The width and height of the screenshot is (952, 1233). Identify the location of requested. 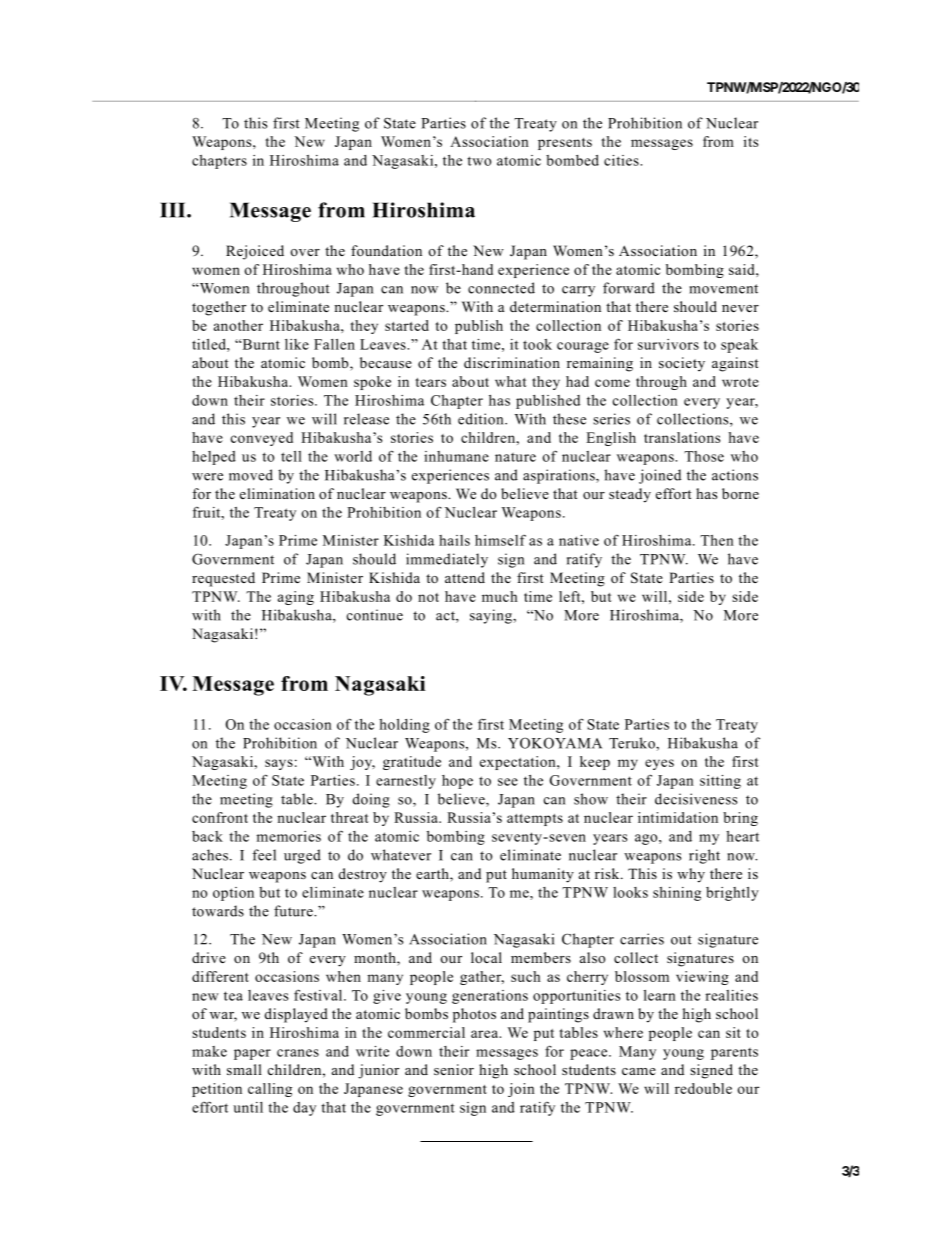
(223, 579).
